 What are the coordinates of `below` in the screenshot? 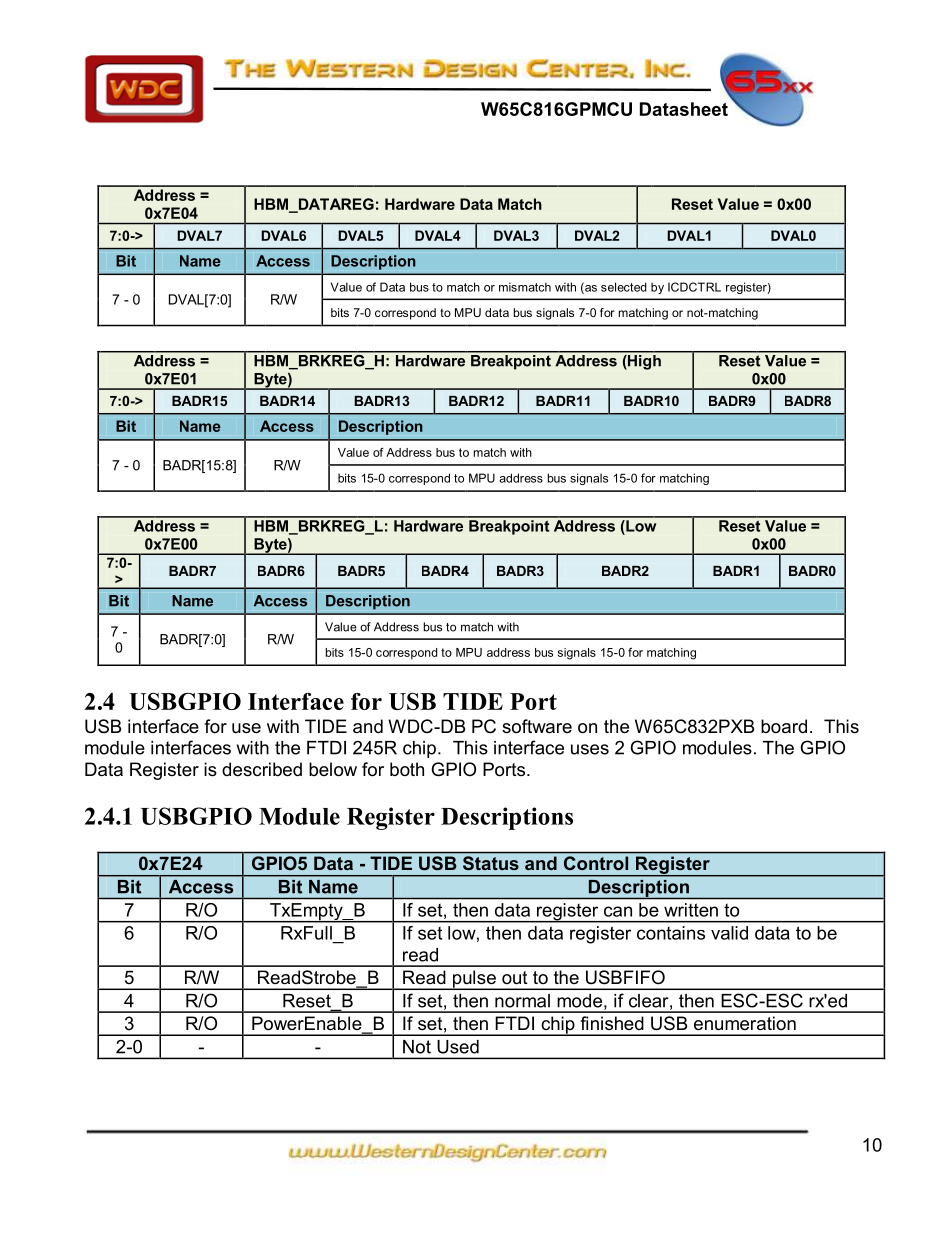 It's located at (333, 769).
